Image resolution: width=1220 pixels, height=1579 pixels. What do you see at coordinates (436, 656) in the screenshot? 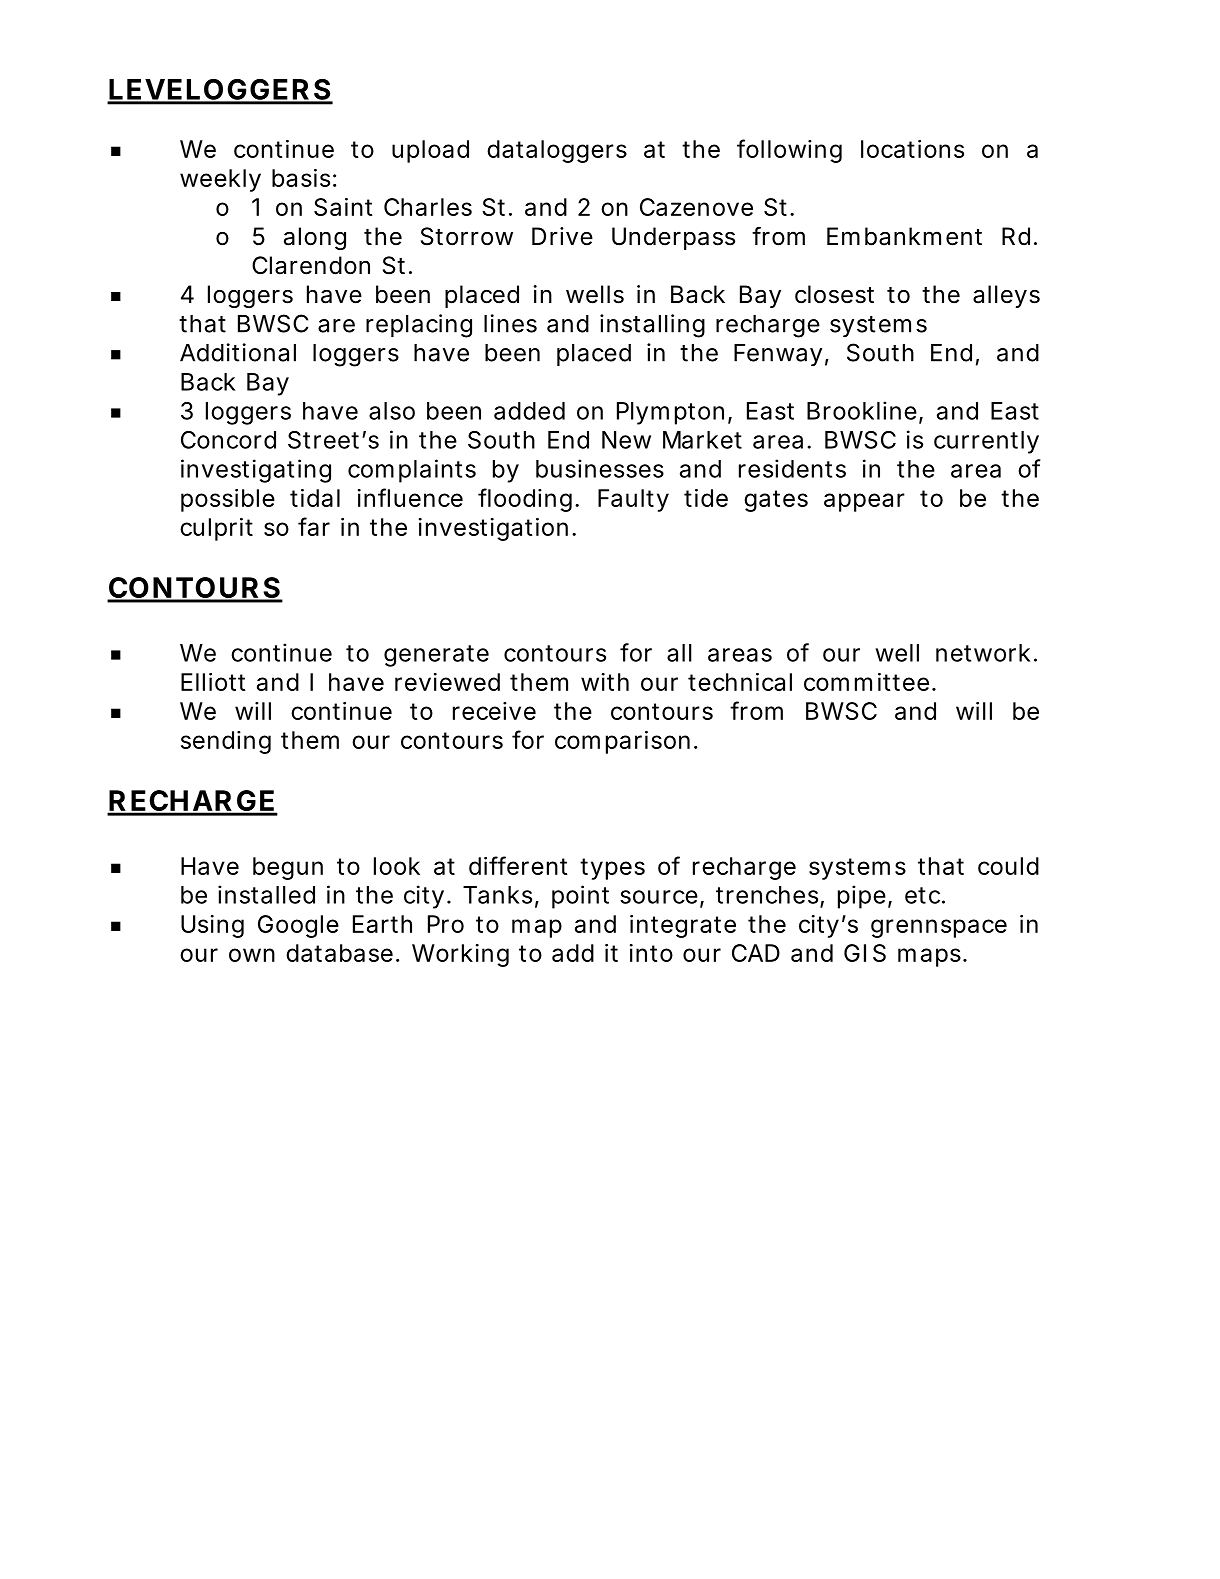
I see `generate` at bounding box center [436, 656].
